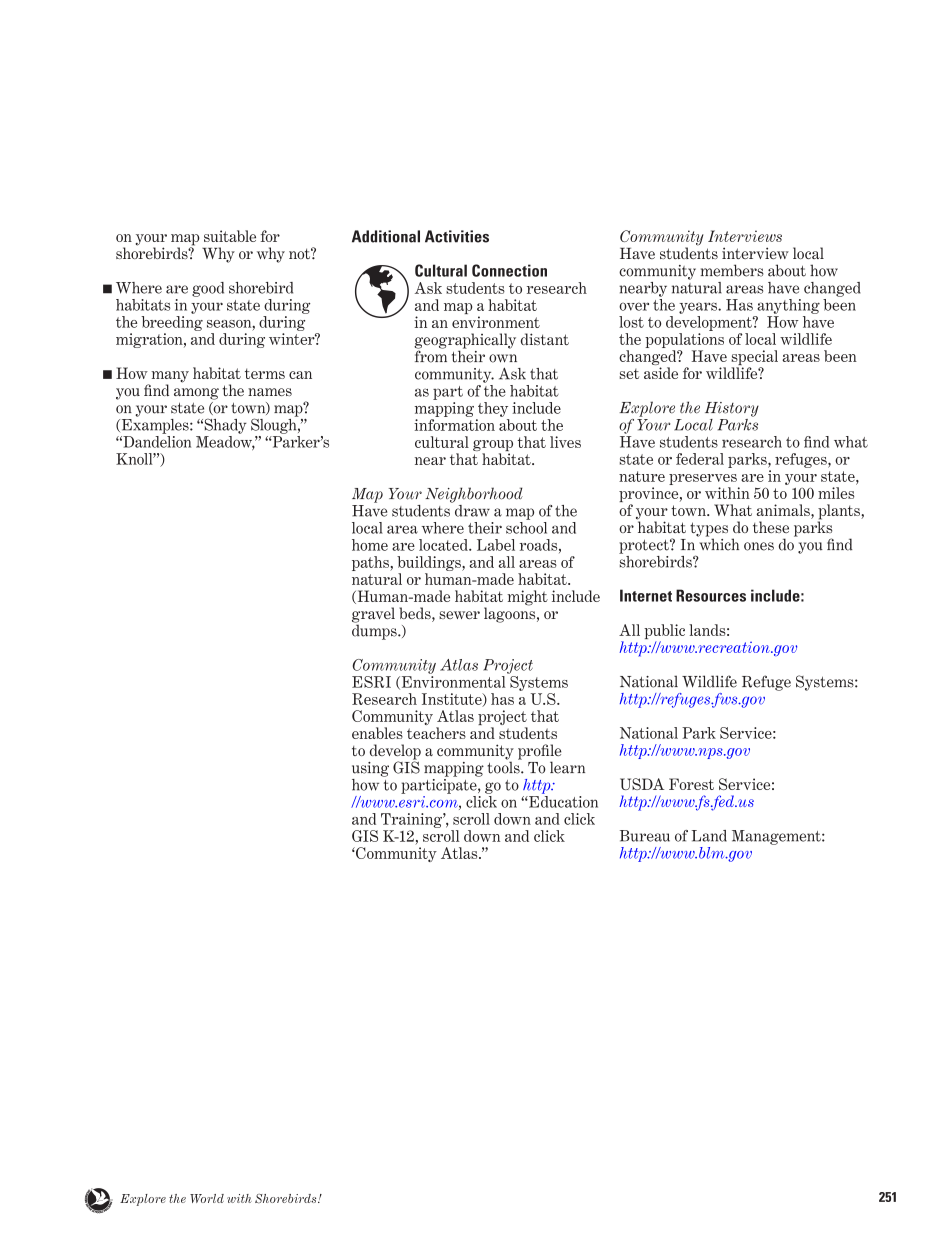  Describe the element at coordinates (436, 733) in the screenshot. I see `teachers` at that location.
